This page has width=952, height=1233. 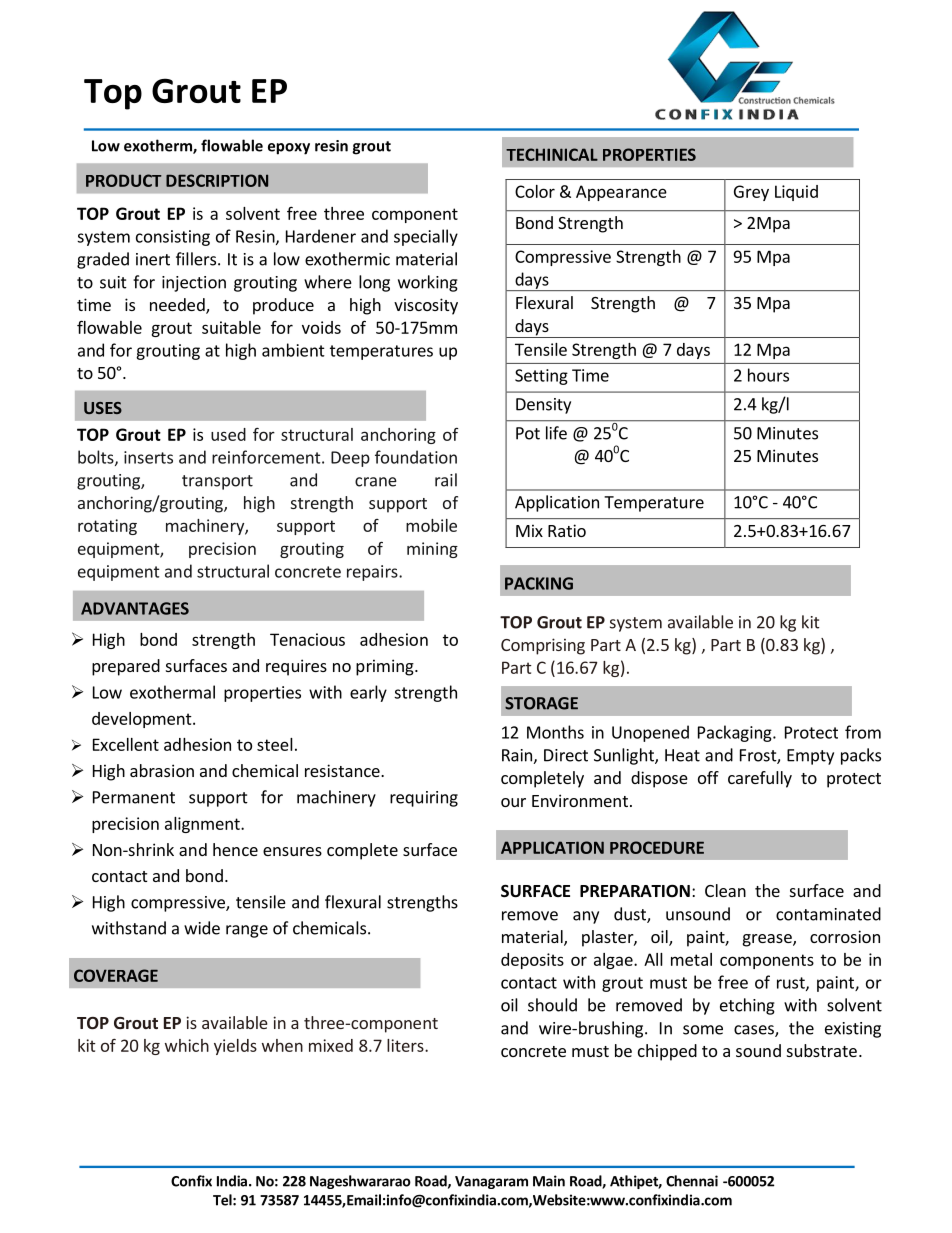 I want to click on which, so click(x=187, y=1045).
